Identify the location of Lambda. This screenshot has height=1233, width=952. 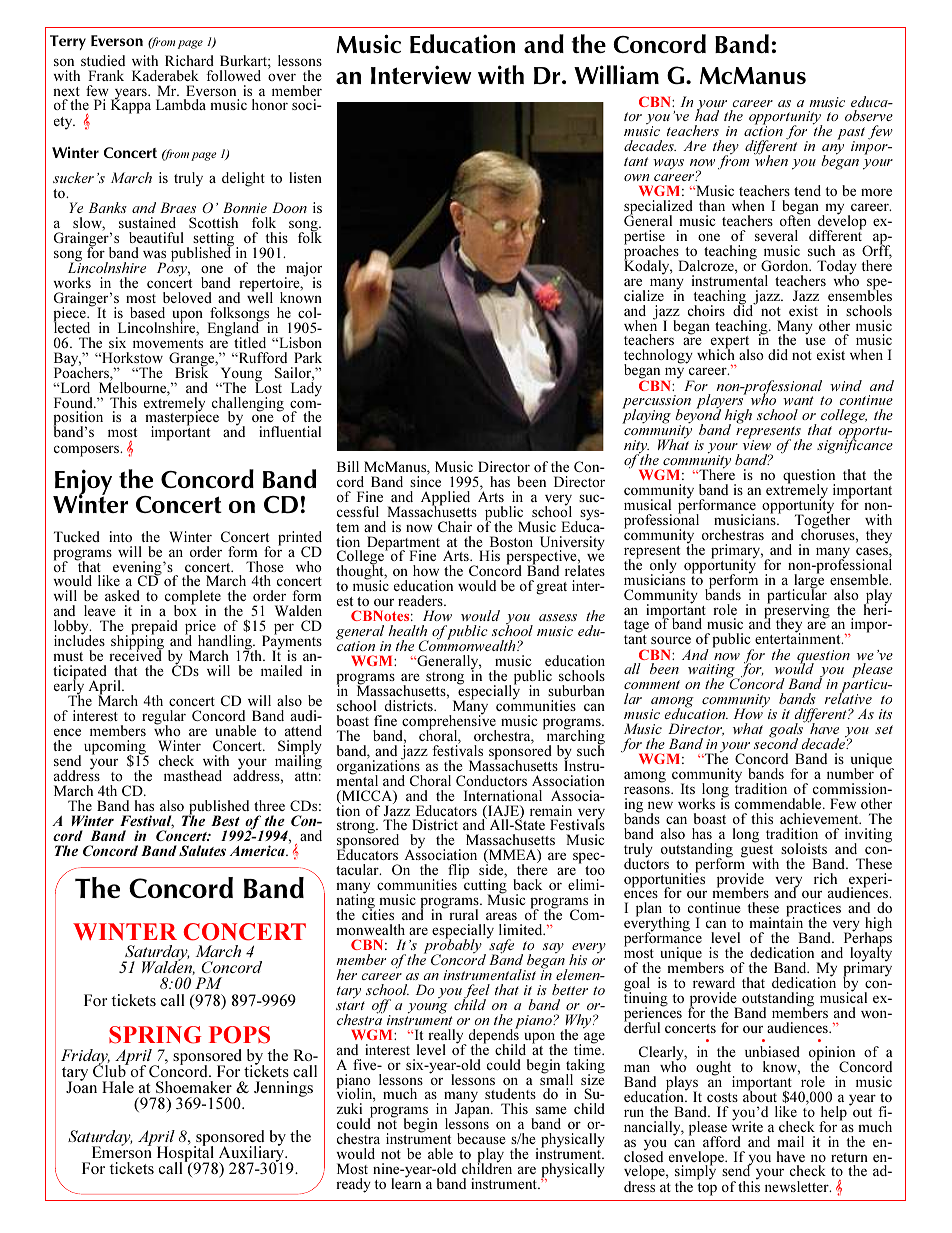
(181, 104).
